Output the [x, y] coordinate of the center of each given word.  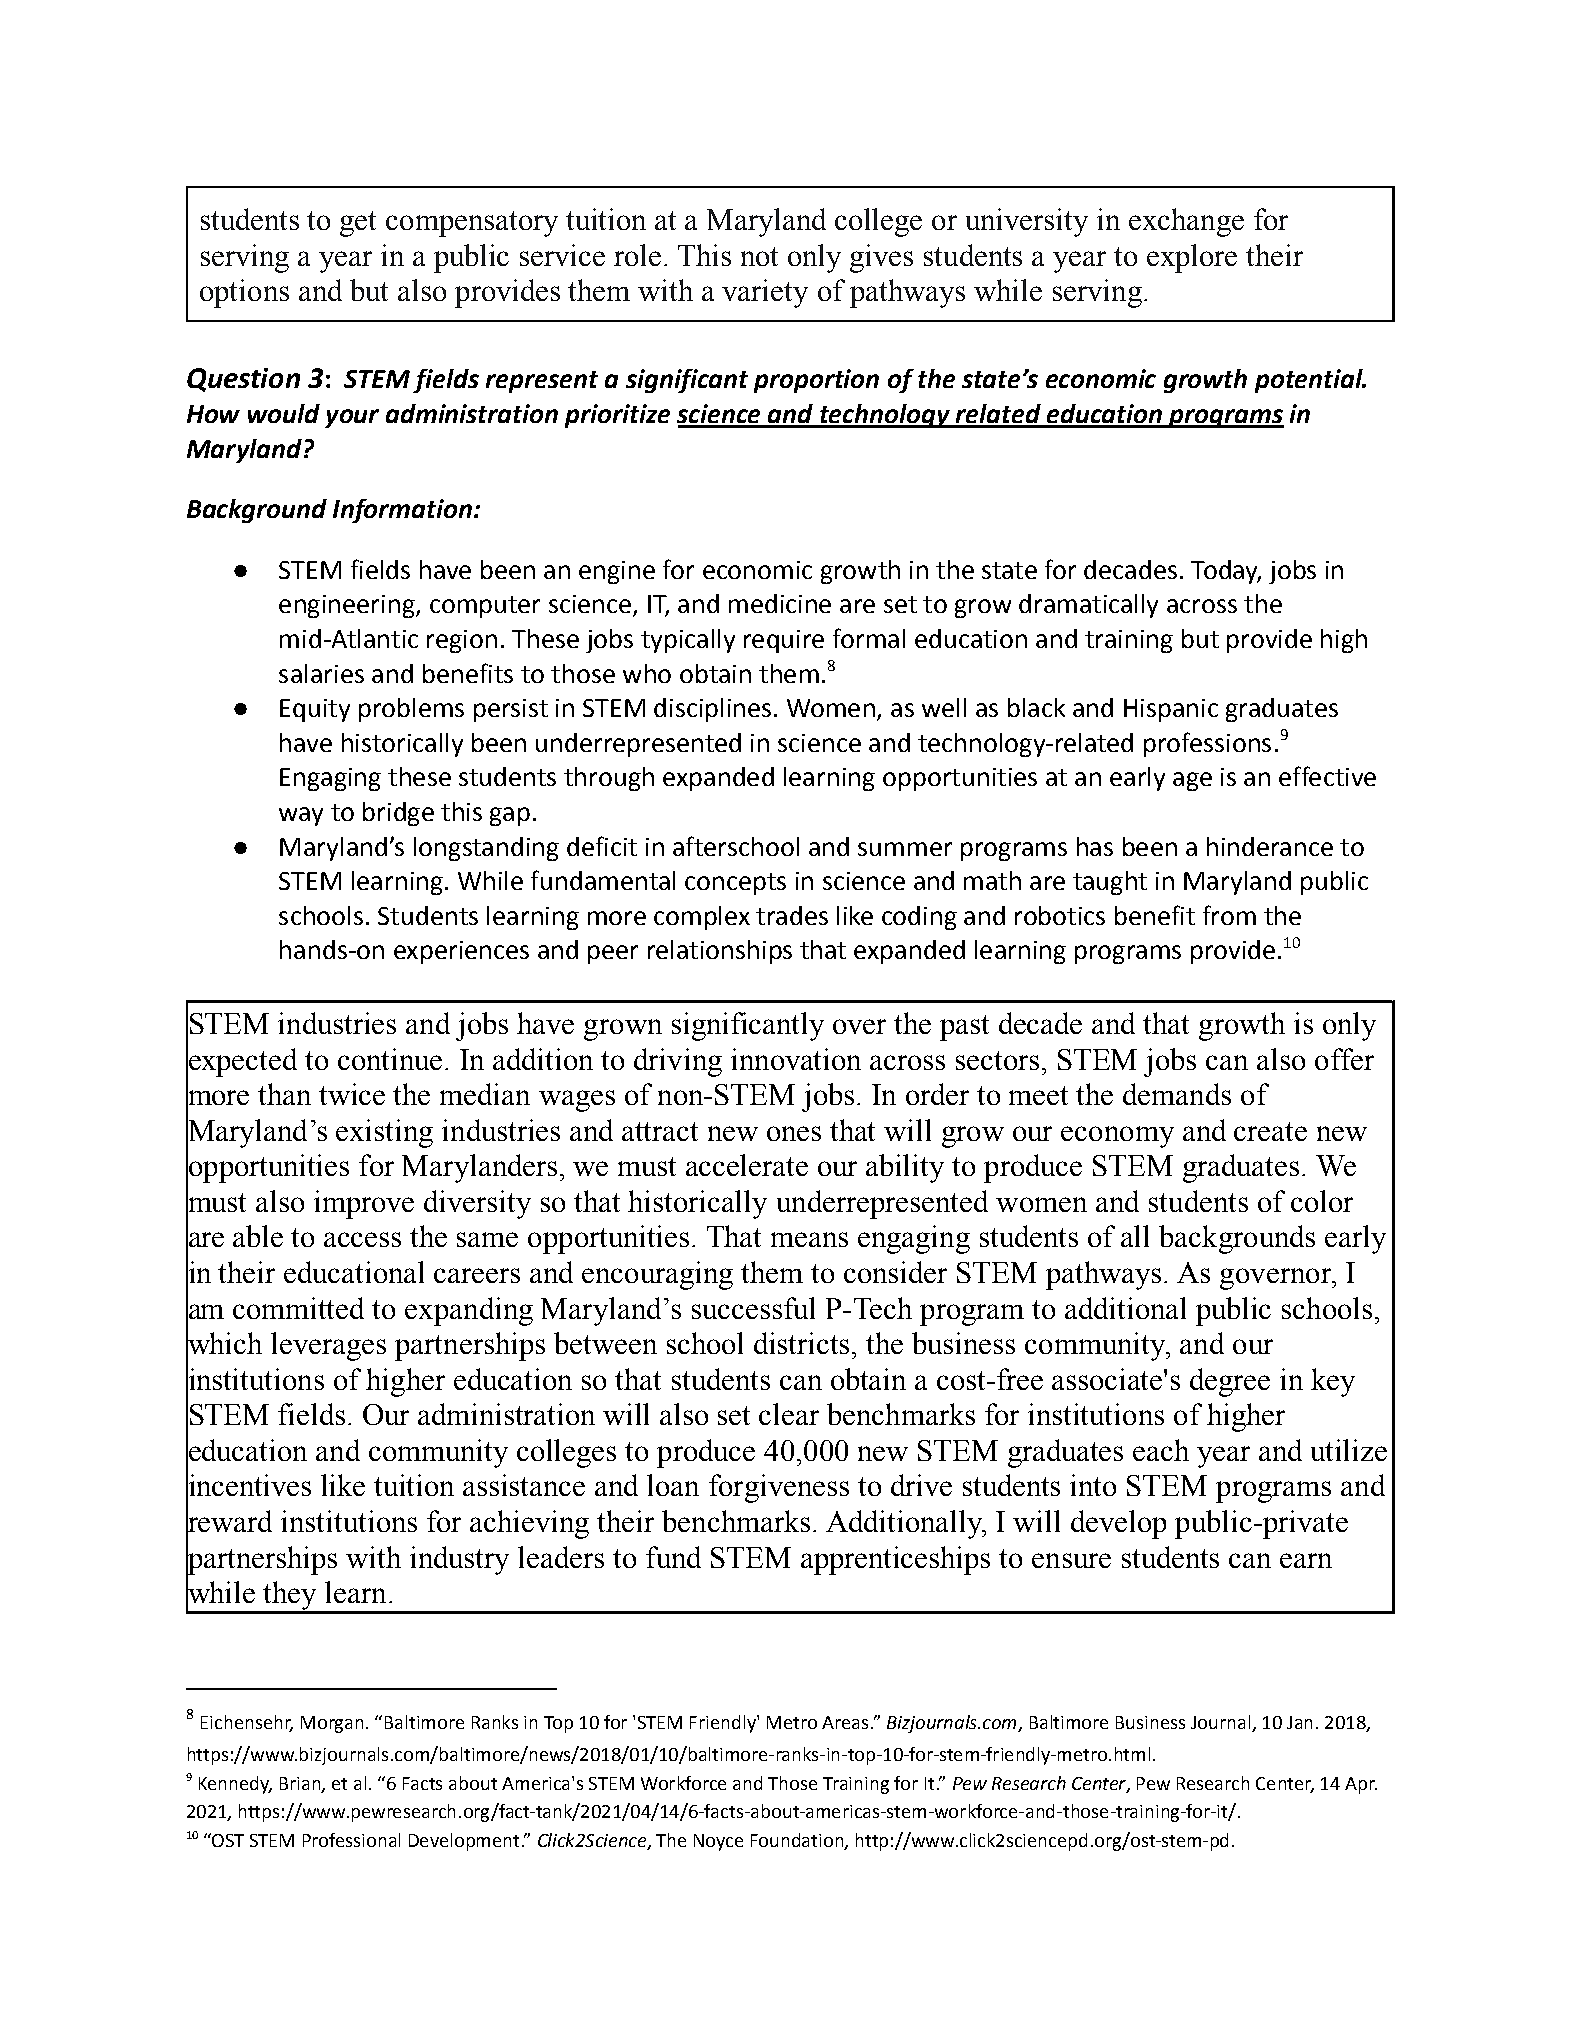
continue [390, 1059]
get [358, 224]
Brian [300, 1783]
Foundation [798, 1841]
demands [1177, 1094]
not [759, 256]
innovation [796, 1059]
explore [1192, 258]
